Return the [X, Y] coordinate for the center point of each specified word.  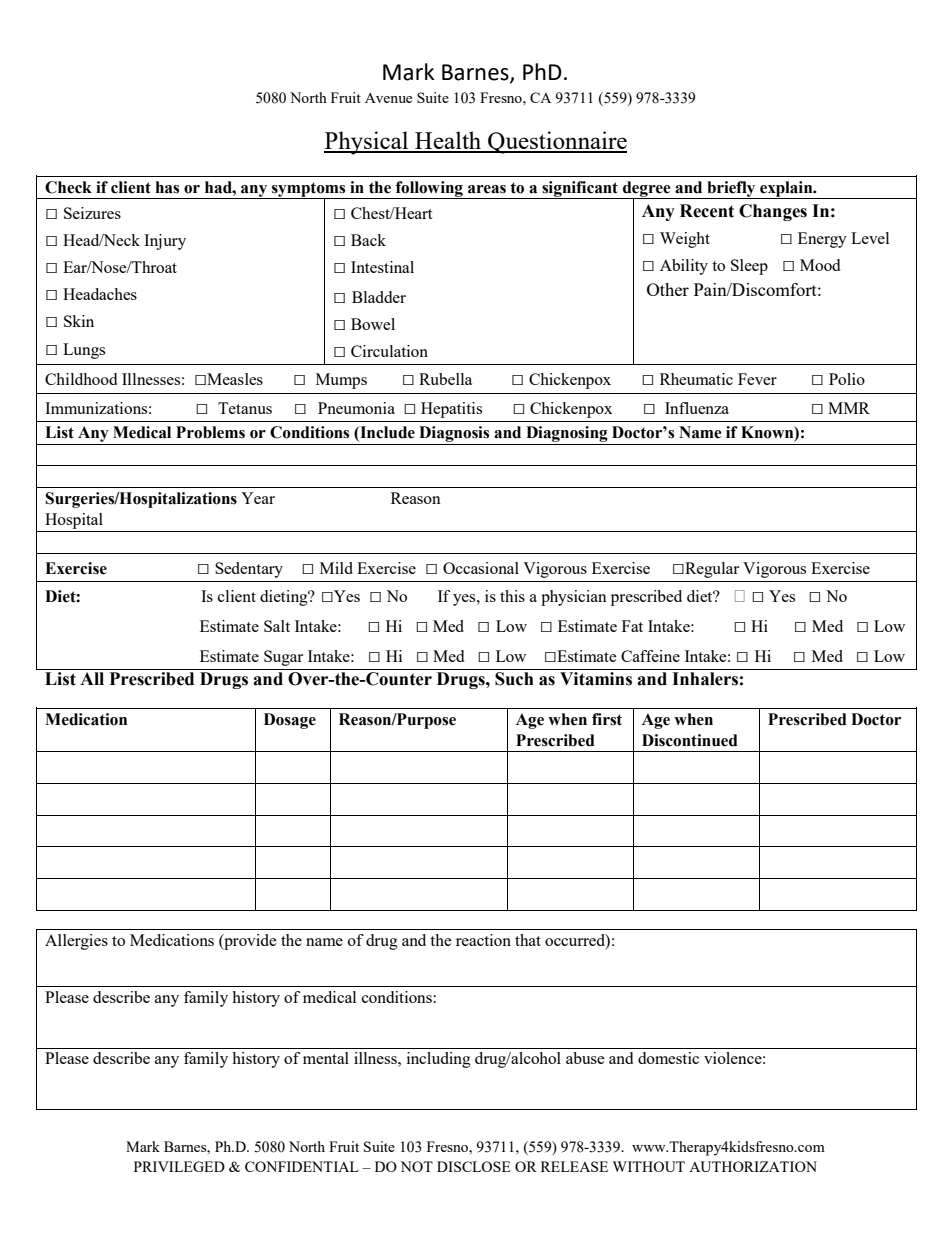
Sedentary [249, 570]
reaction [483, 940]
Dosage [290, 721]
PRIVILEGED [179, 1166]
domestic [668, 1058]
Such [514, 679]
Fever [757, 379]
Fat [632, 626]
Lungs [84, 351]
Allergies [76, 942]
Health [448, 141]
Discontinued [690, 740]
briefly [731, 190]
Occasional [481, 568]
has [167, 187]
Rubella [445, 379]
